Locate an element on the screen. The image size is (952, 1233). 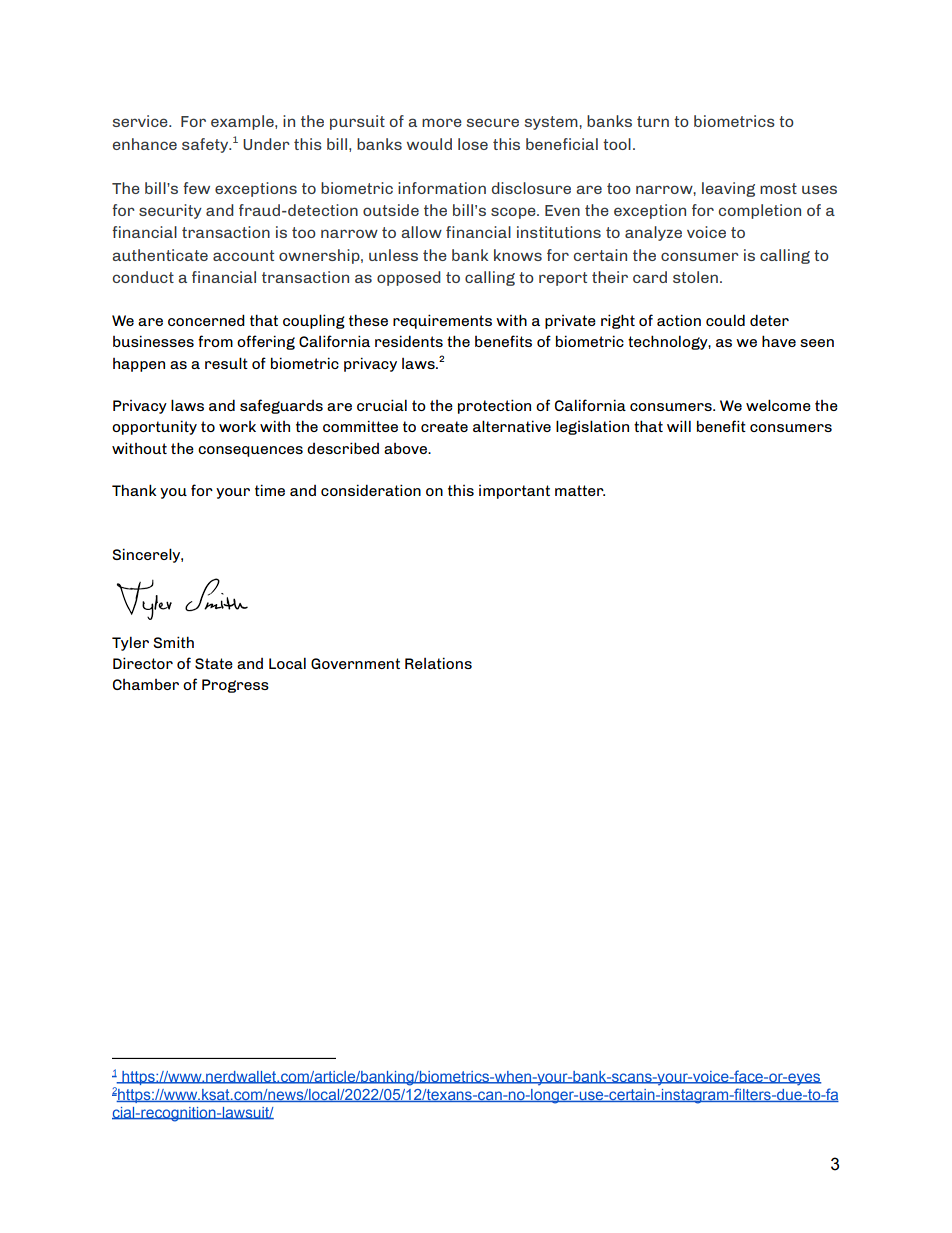
knows is located at coordinates (518, 255).
